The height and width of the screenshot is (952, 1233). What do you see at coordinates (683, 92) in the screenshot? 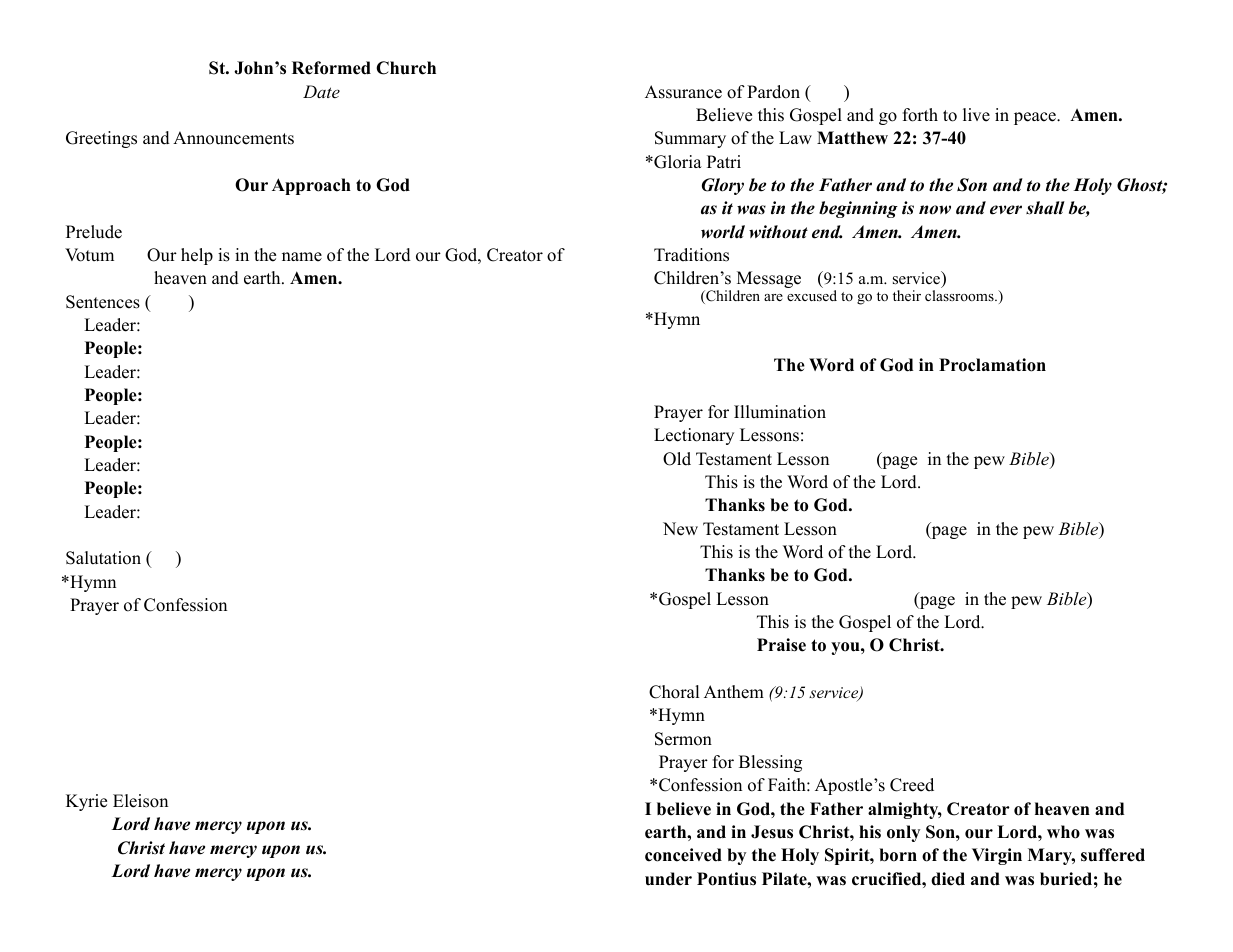
I see `Assurance` at bounding box center [683, 92].
